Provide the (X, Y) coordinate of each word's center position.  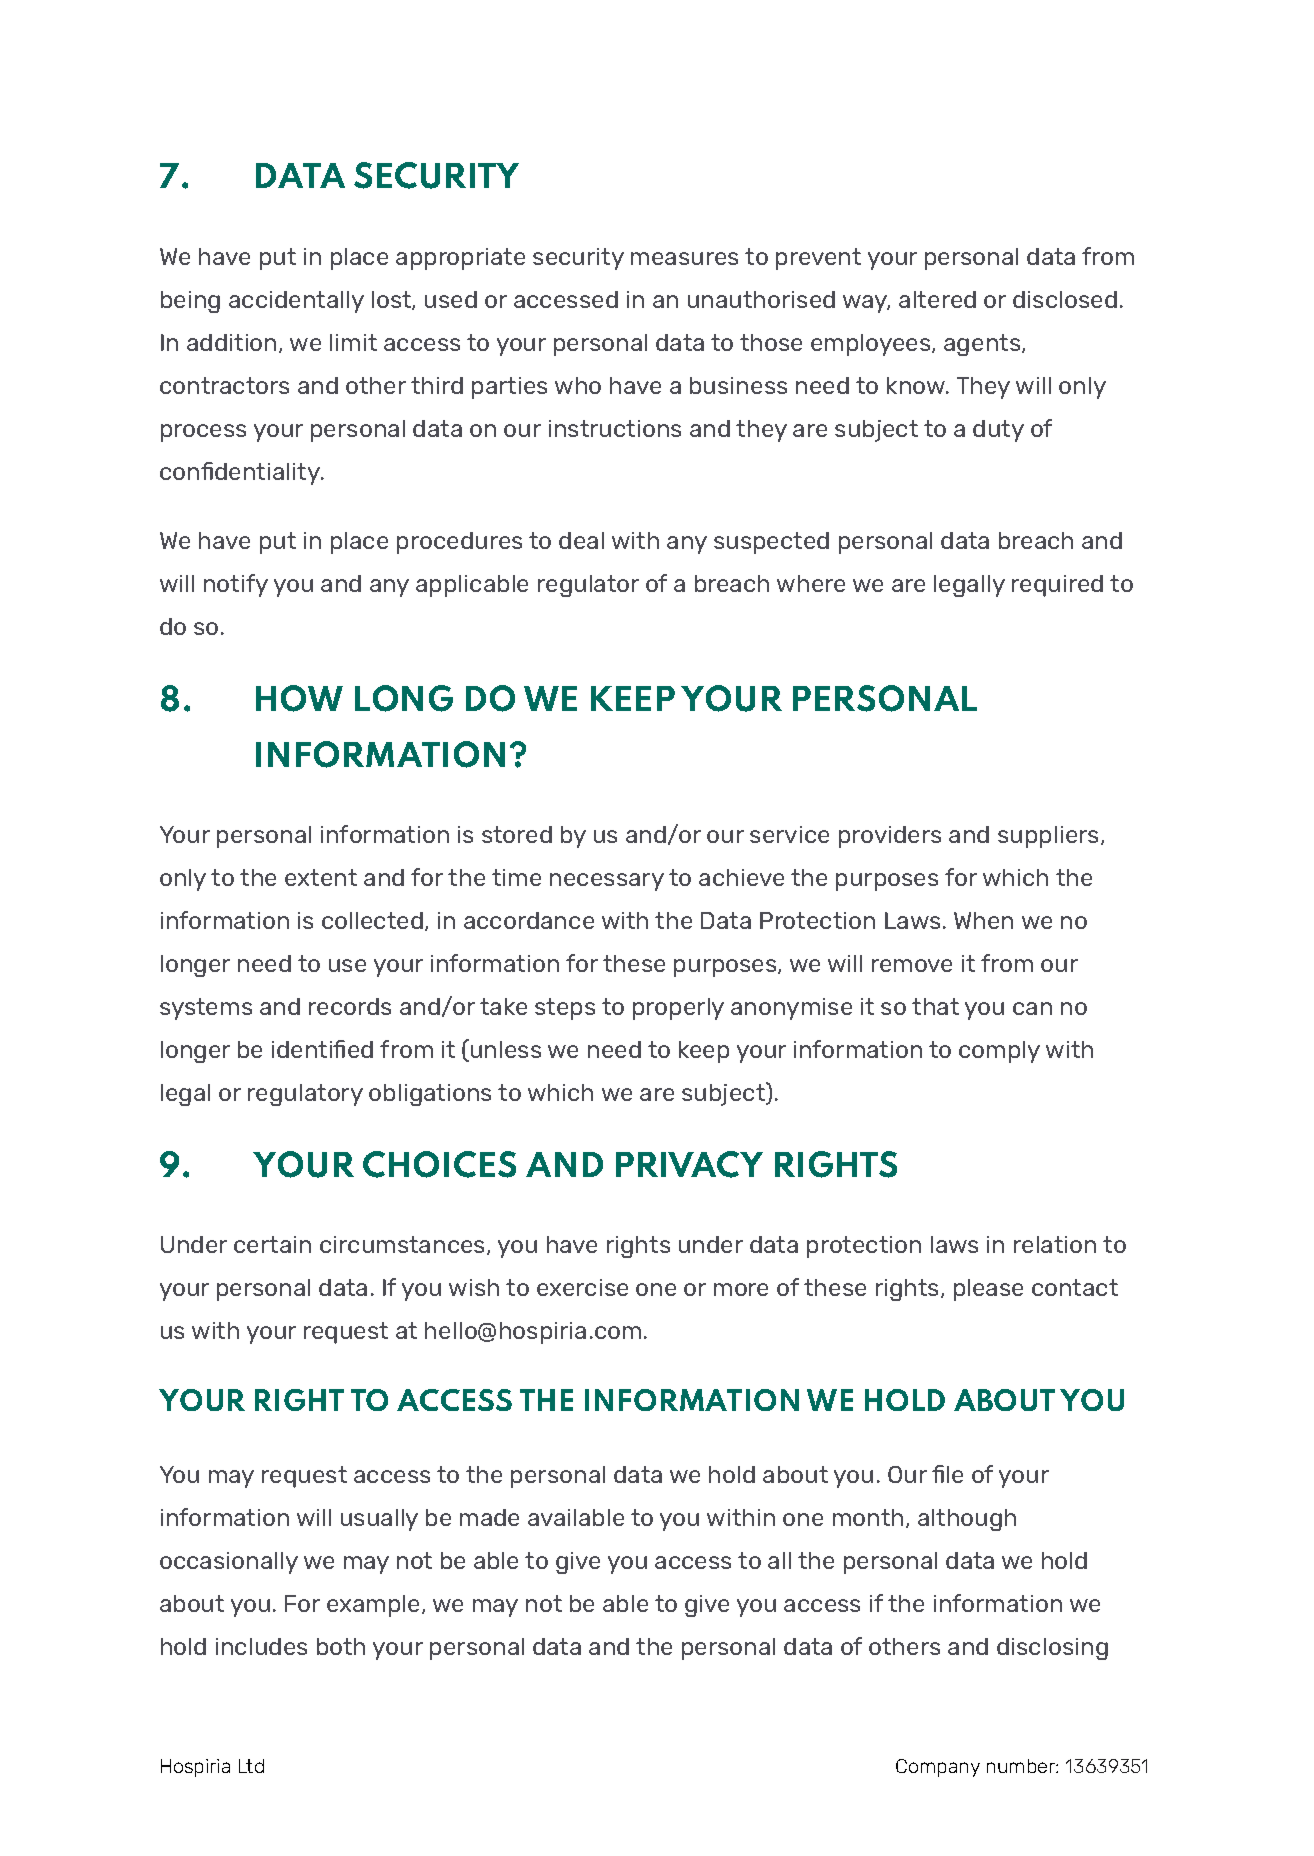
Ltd (251, 1766)
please (988, 1290)
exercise (582, 1287)
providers (890, 837)
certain (272, 1244)
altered (937, 299)
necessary (607, 882)
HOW (299, 698)
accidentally (296, 302)
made (489, 1517)
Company (938, 1768)
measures (684, 258)
